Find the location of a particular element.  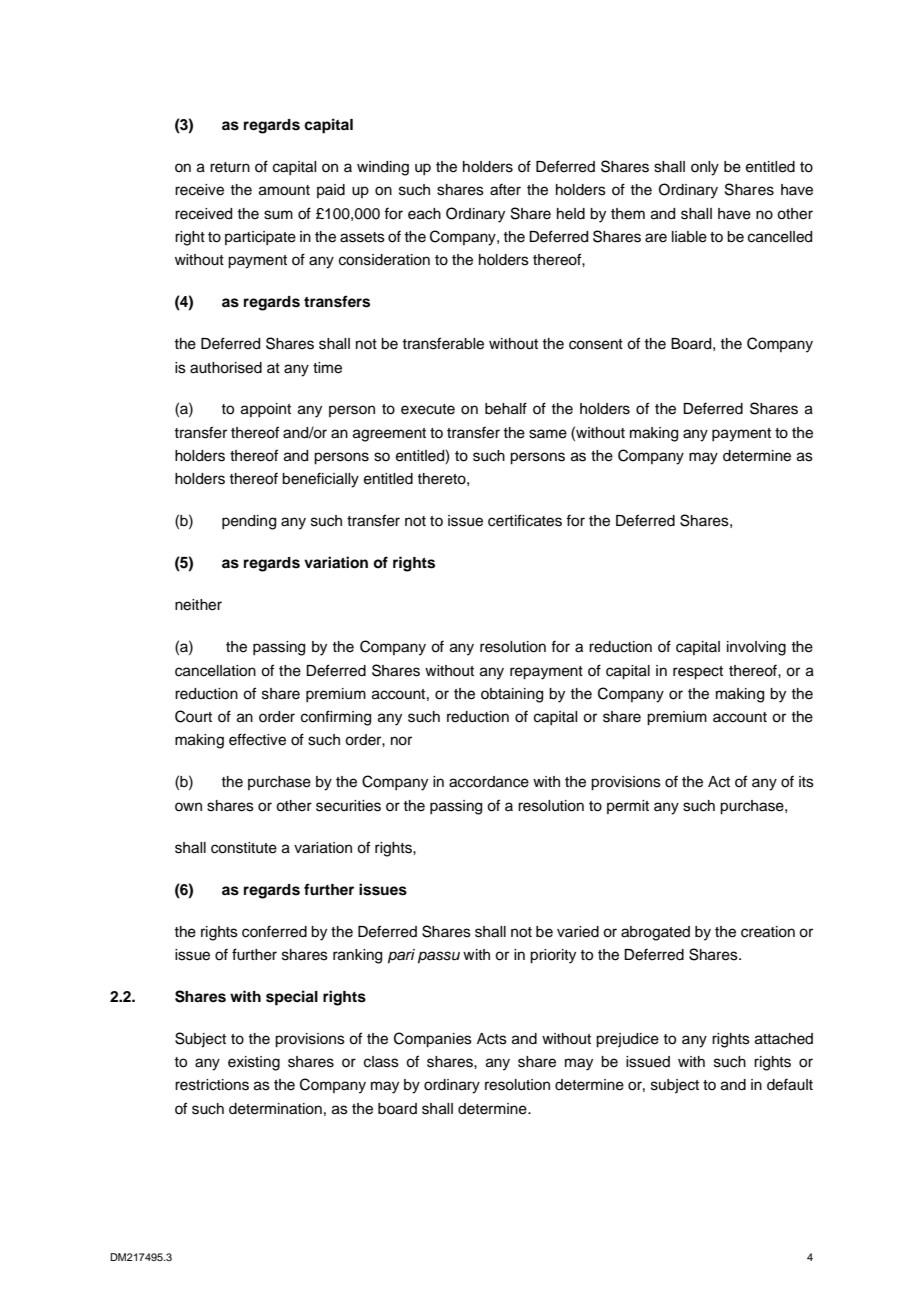

same is located at coordinates (548, 434).
